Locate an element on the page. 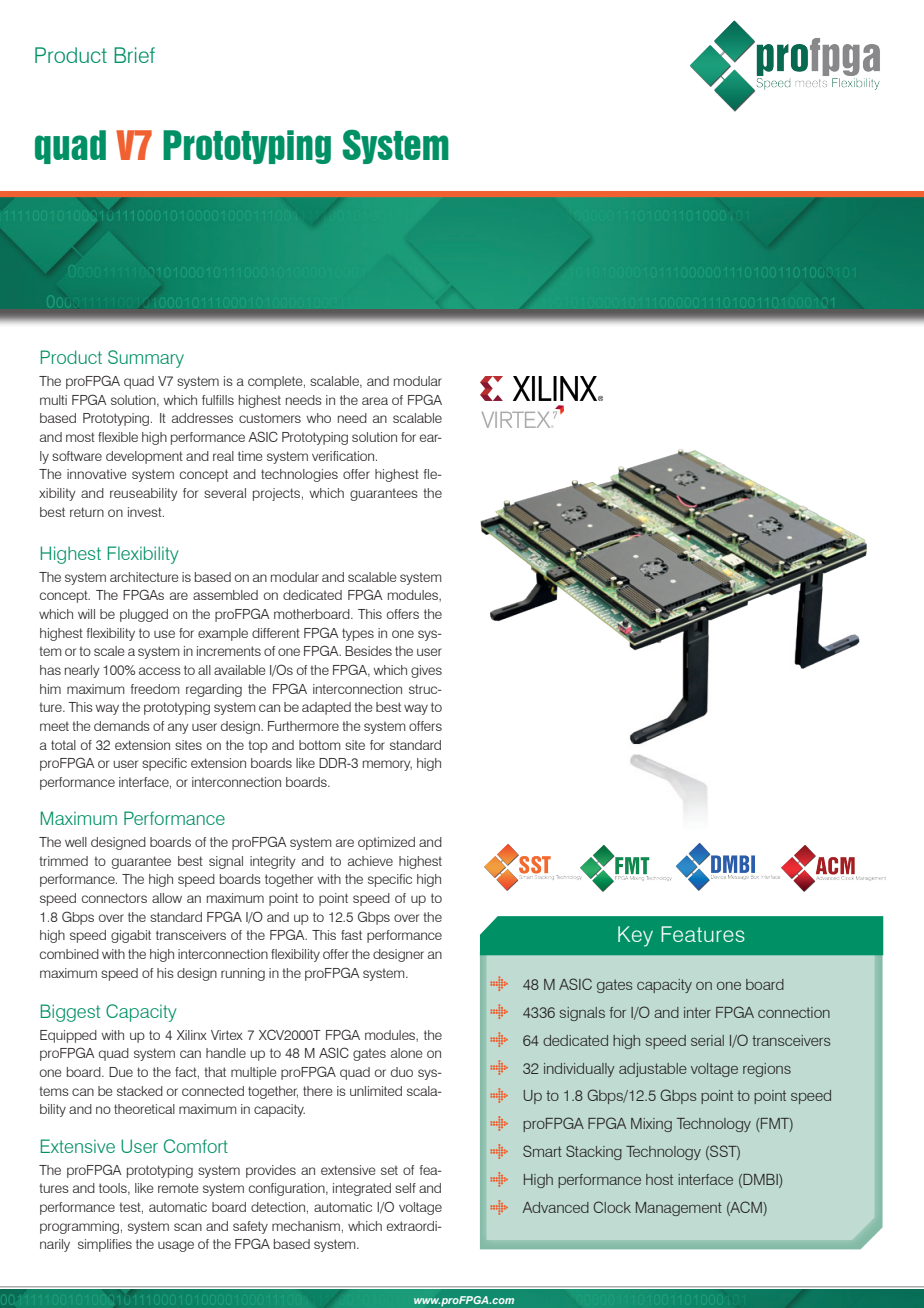  remote is located at coordinates (178, 1188).
